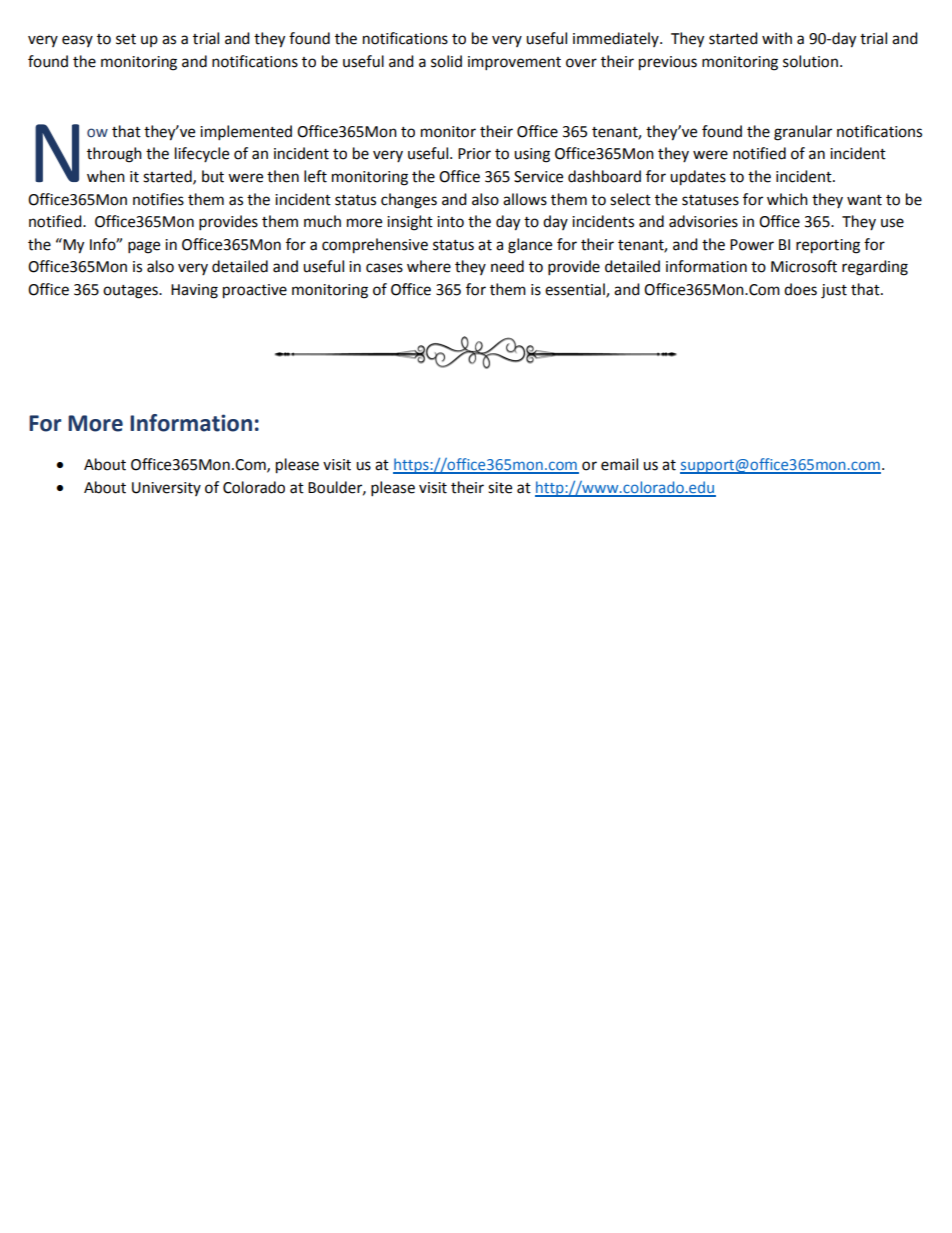 The image size is (952, 1233). Describe the element at coordinates (446, 61) in the screenshot. I see `solid` at that location.
